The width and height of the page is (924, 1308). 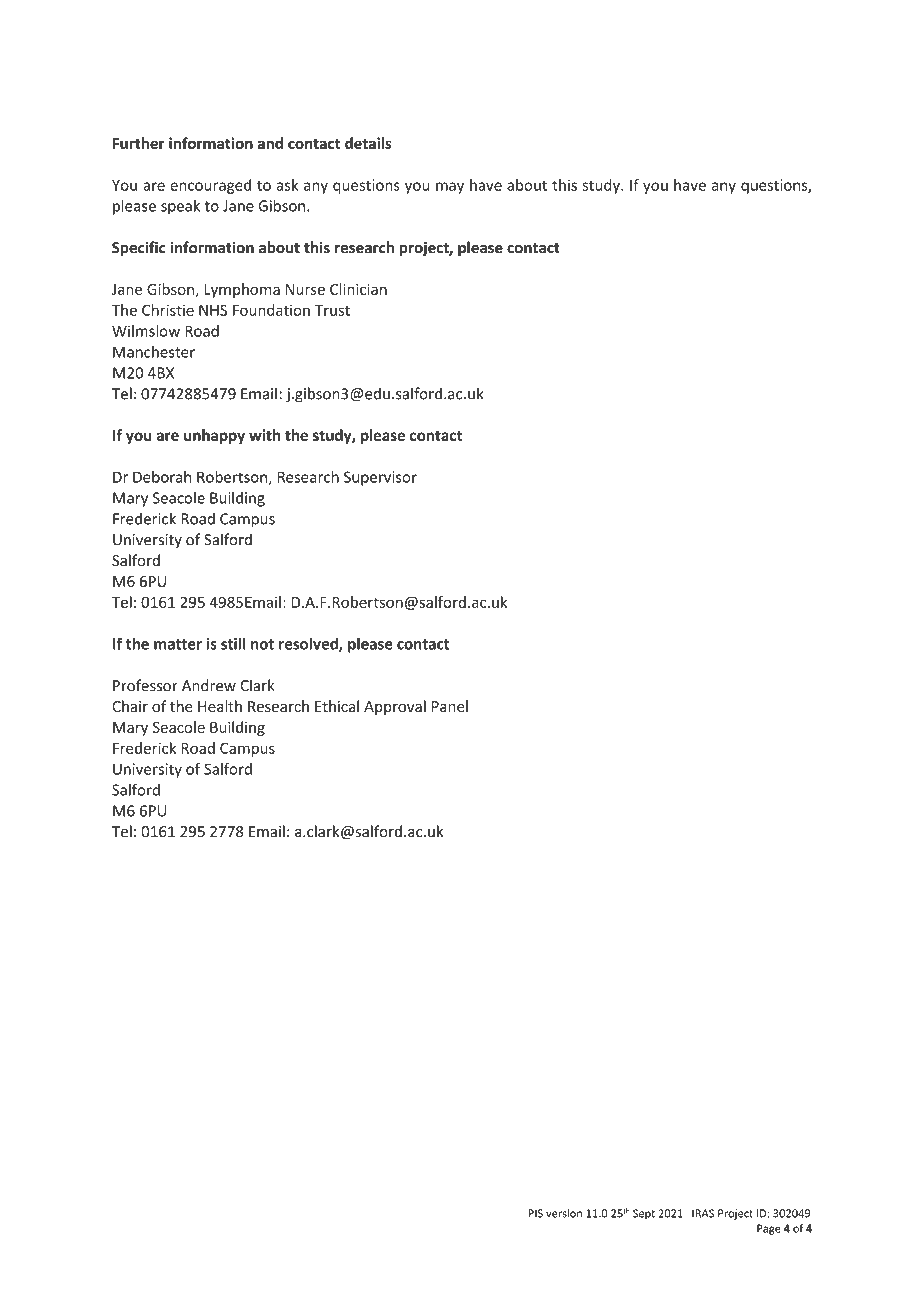 I want to click on Approval, so click(x=395, y=707).
